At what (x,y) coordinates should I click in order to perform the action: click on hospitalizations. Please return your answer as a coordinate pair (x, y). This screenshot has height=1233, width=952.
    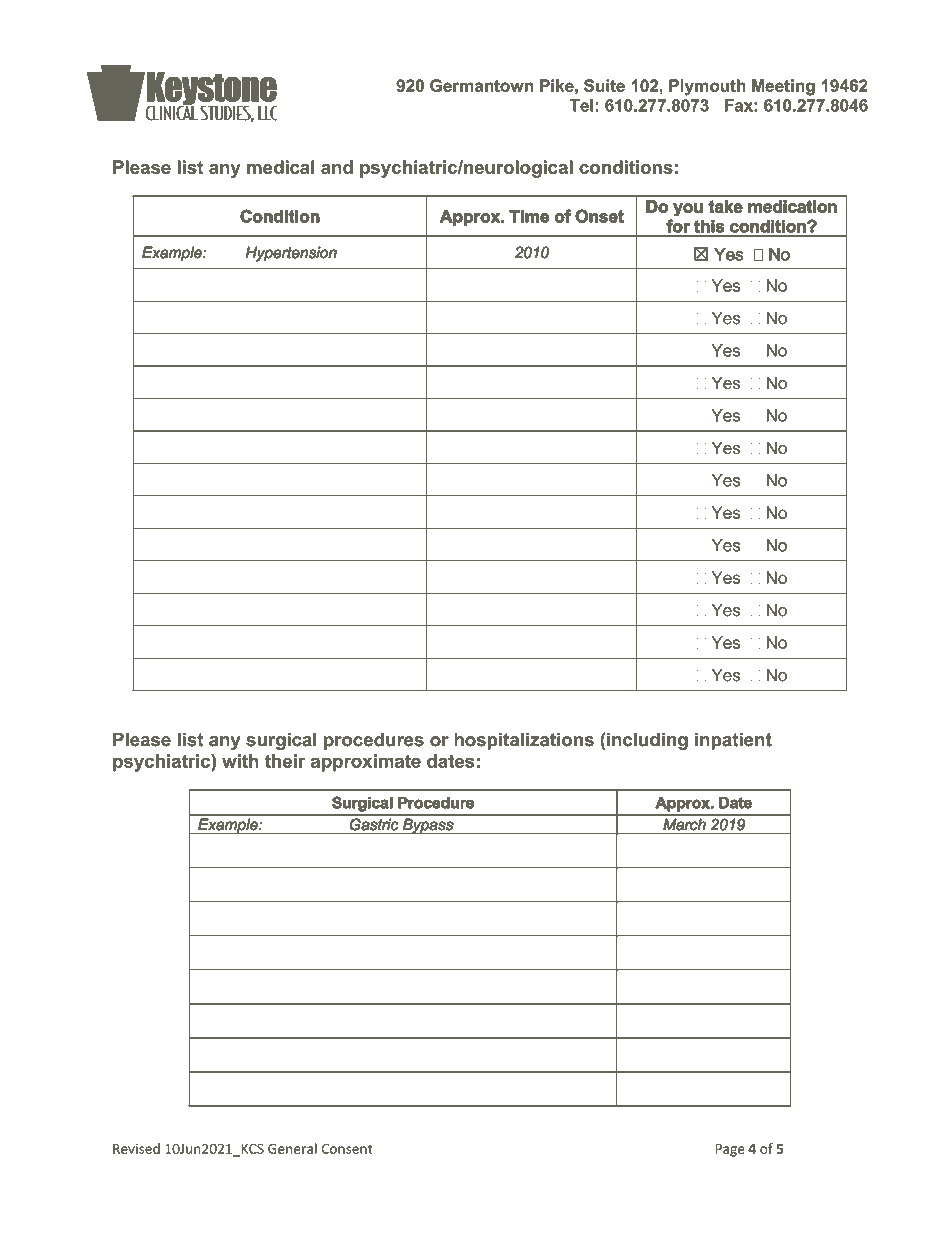
    Looking at the image, I should click on (524, 741).
